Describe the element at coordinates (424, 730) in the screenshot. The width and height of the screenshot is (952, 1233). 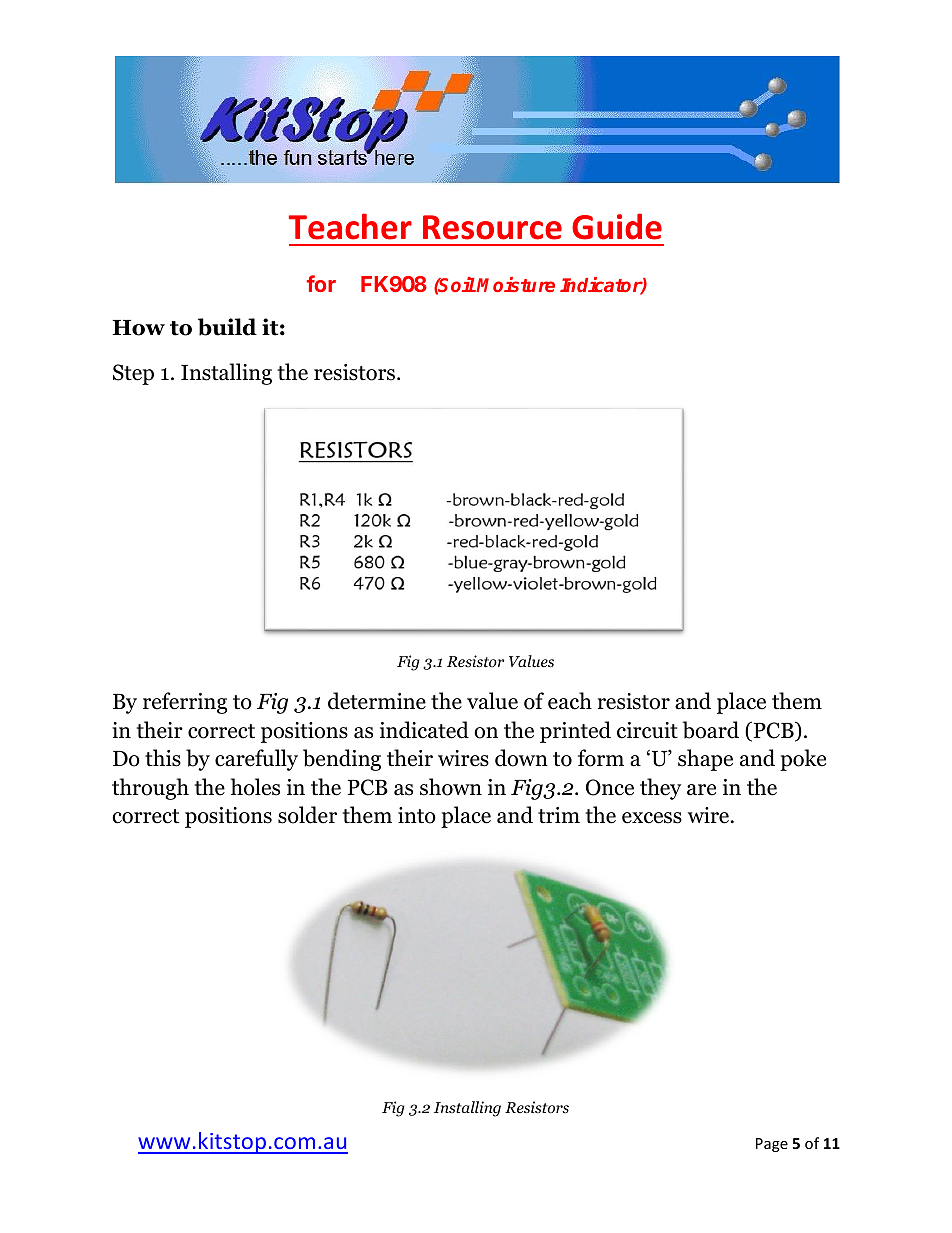
I see `indicated` at that location.
